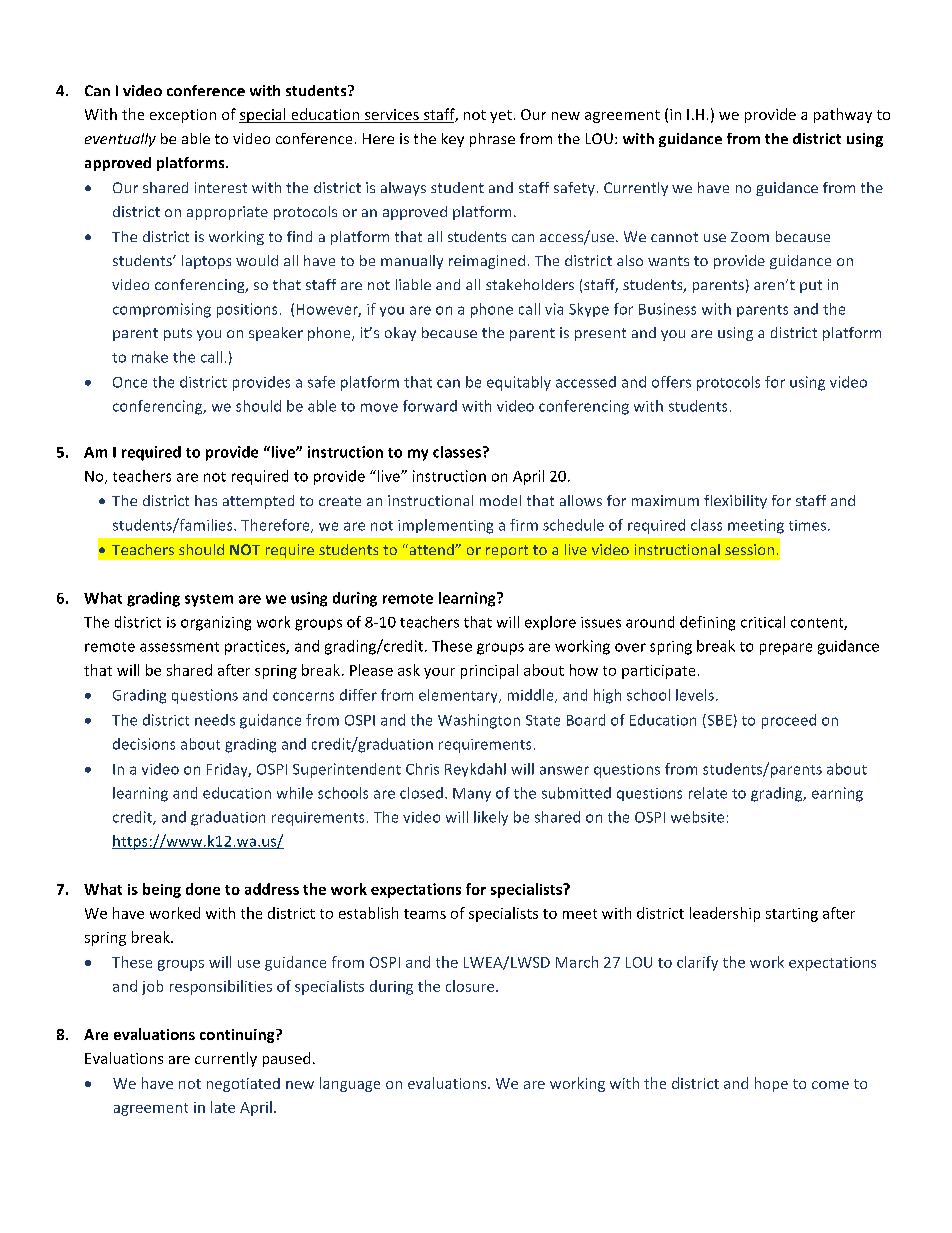  What do you see at coordinates (667, 309) in the screenshot?
I see `Business` at bounding box center [667, 309].
